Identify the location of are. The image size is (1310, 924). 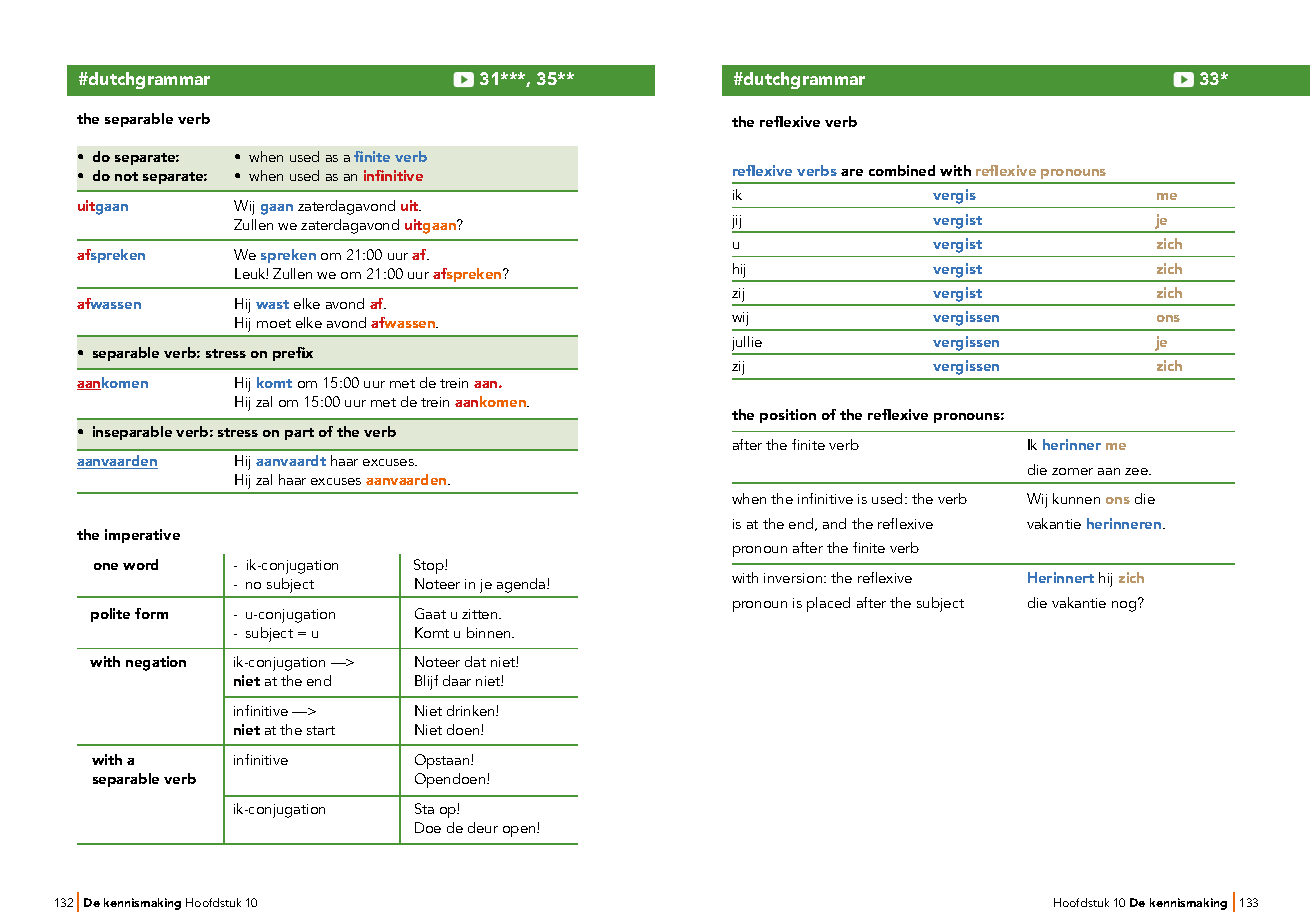
(852, 172).
